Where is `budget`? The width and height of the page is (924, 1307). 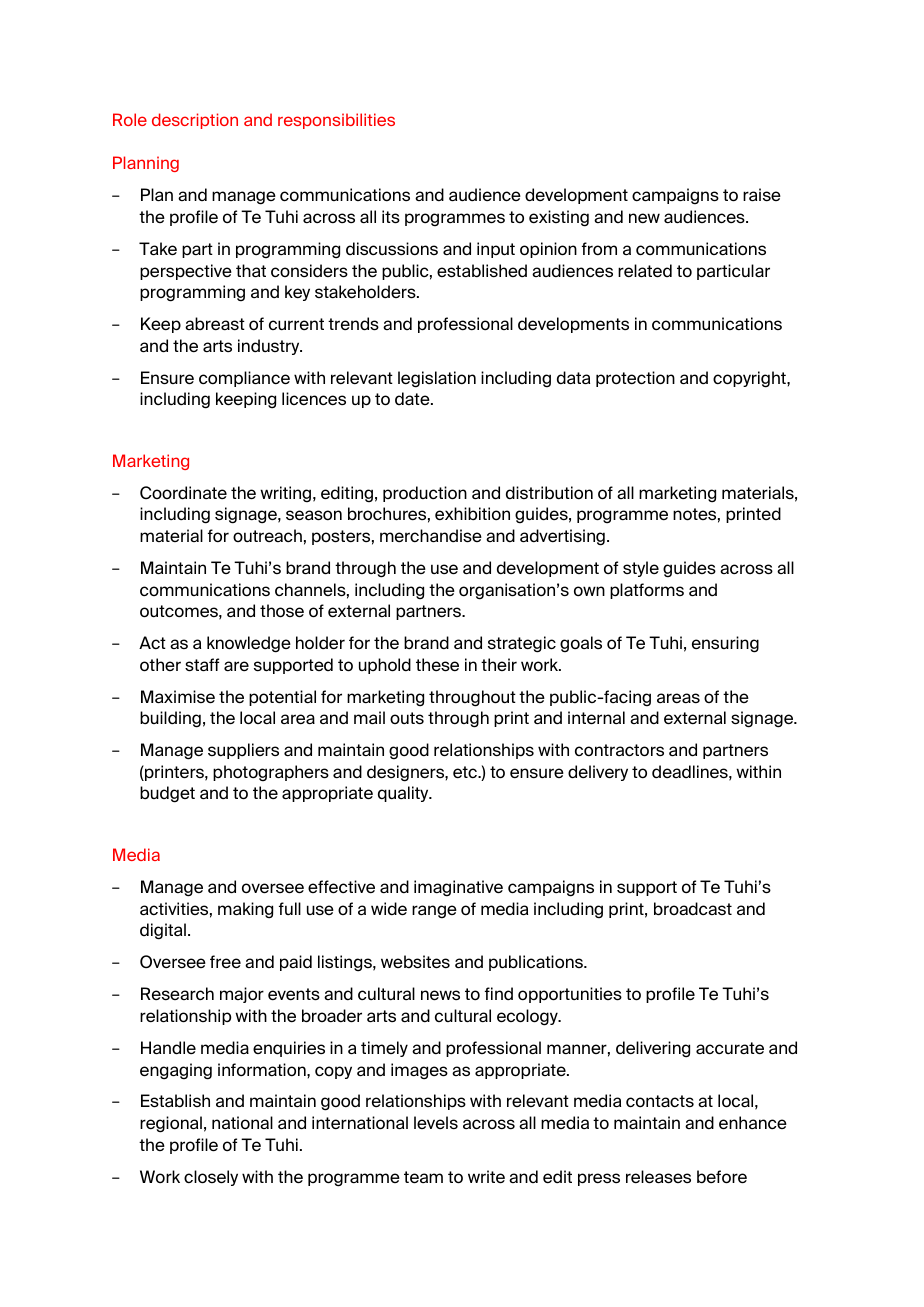 budget is located at coordinates (167, 794).
